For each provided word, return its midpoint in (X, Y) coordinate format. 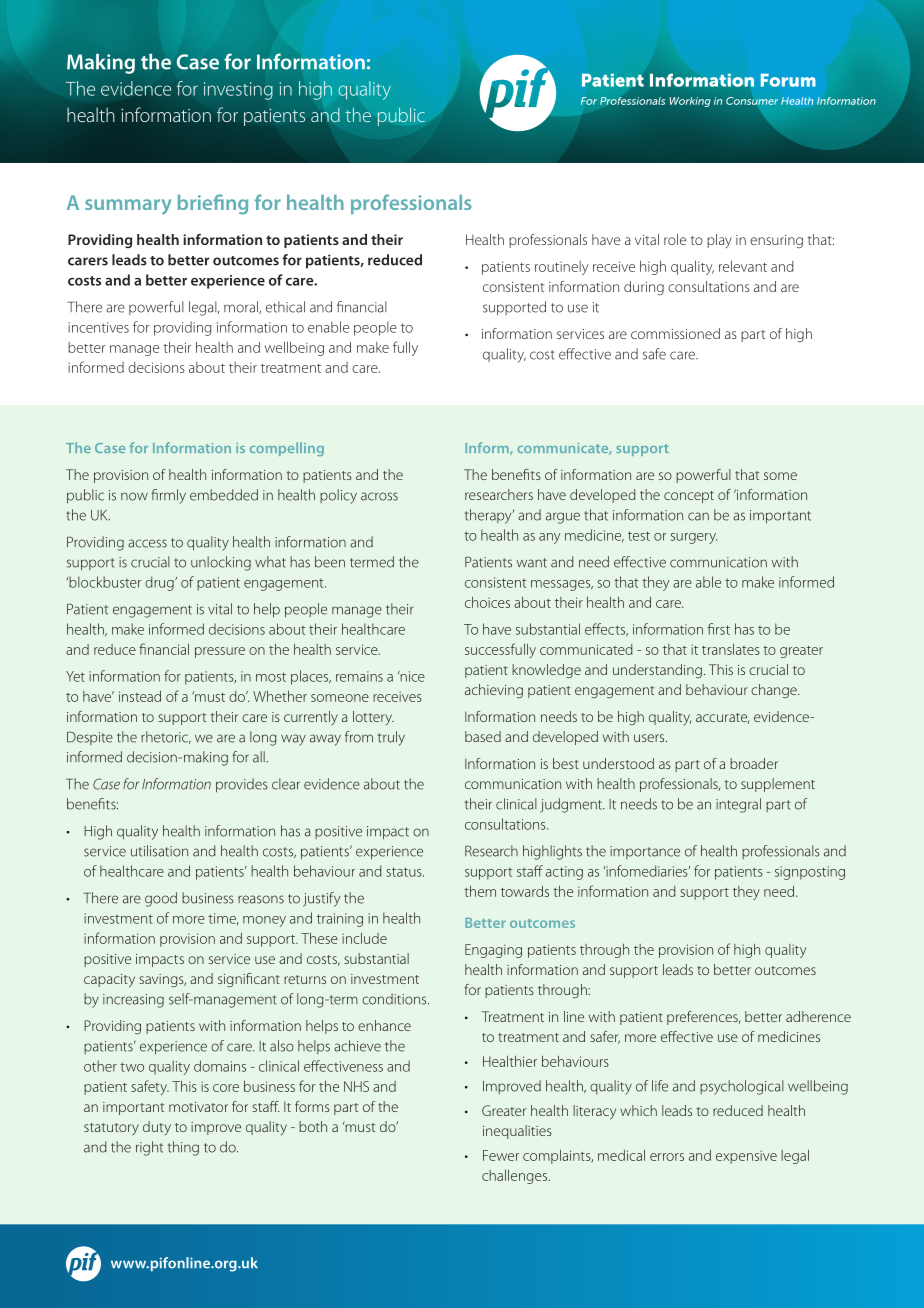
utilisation (159, 851)
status (405, 872)
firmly (169, 496)
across (379, 496)
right (149, 1148)
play (719, 241)
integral (738, 805)
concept (689, 497)
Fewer (501, 1155)
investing (238, 91)
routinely (561, 268)
